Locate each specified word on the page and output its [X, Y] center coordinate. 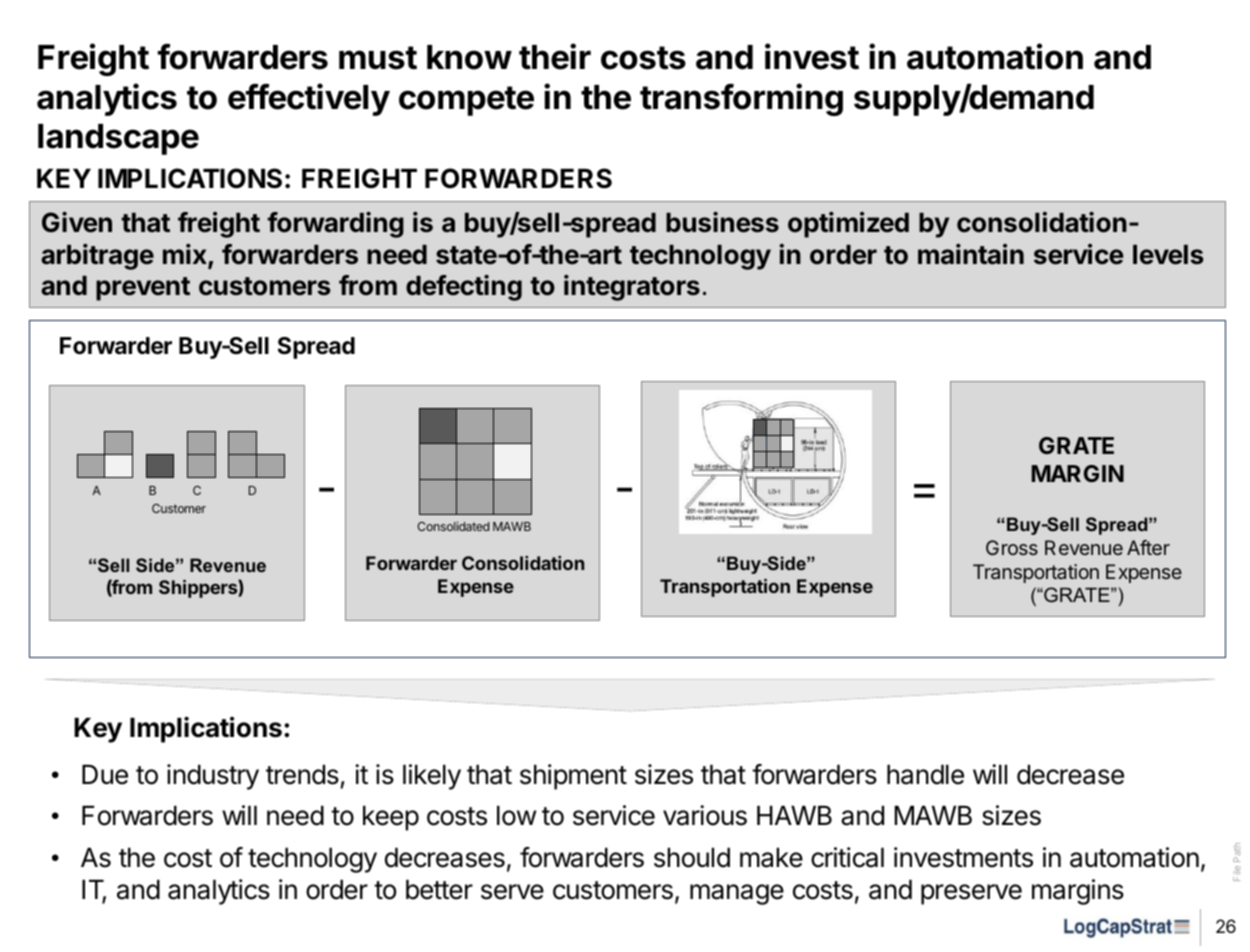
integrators [632, 288]
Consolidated [453, 526]
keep [391, 818]
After [1148, 547]
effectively [309, 99]
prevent [143, 289]
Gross [1012, 547]
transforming [741, 99]
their [555, 56]
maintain [971, 254]
